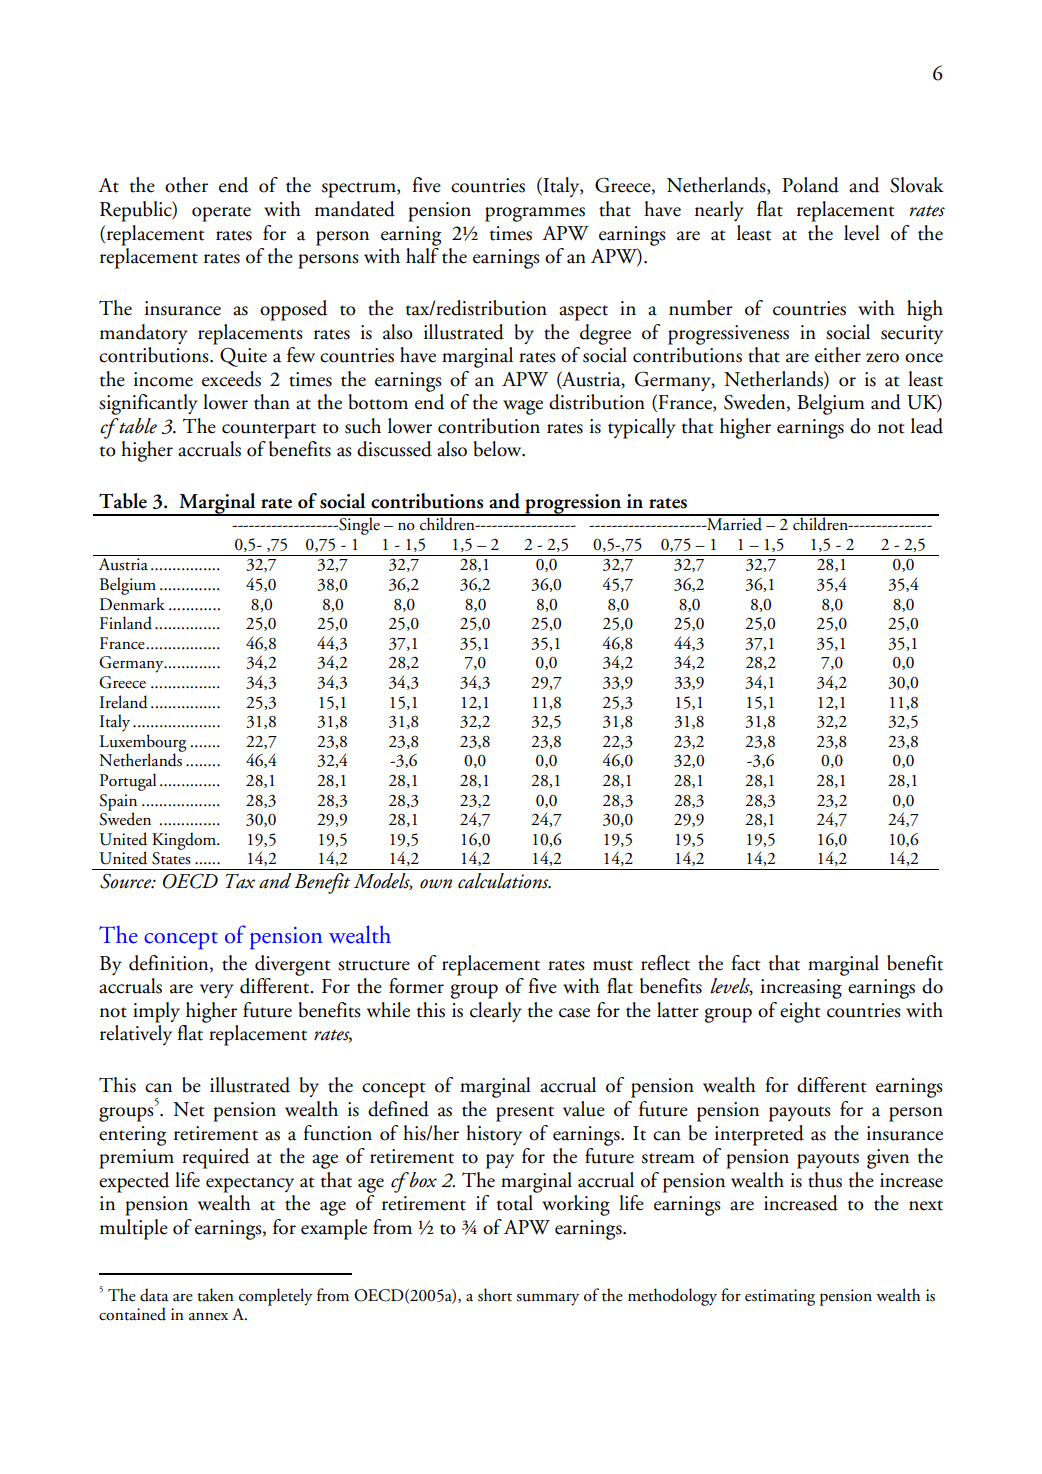  Describe the element at coordinates (780, 1297) in the screenshot. I see `estimating` at that location.
